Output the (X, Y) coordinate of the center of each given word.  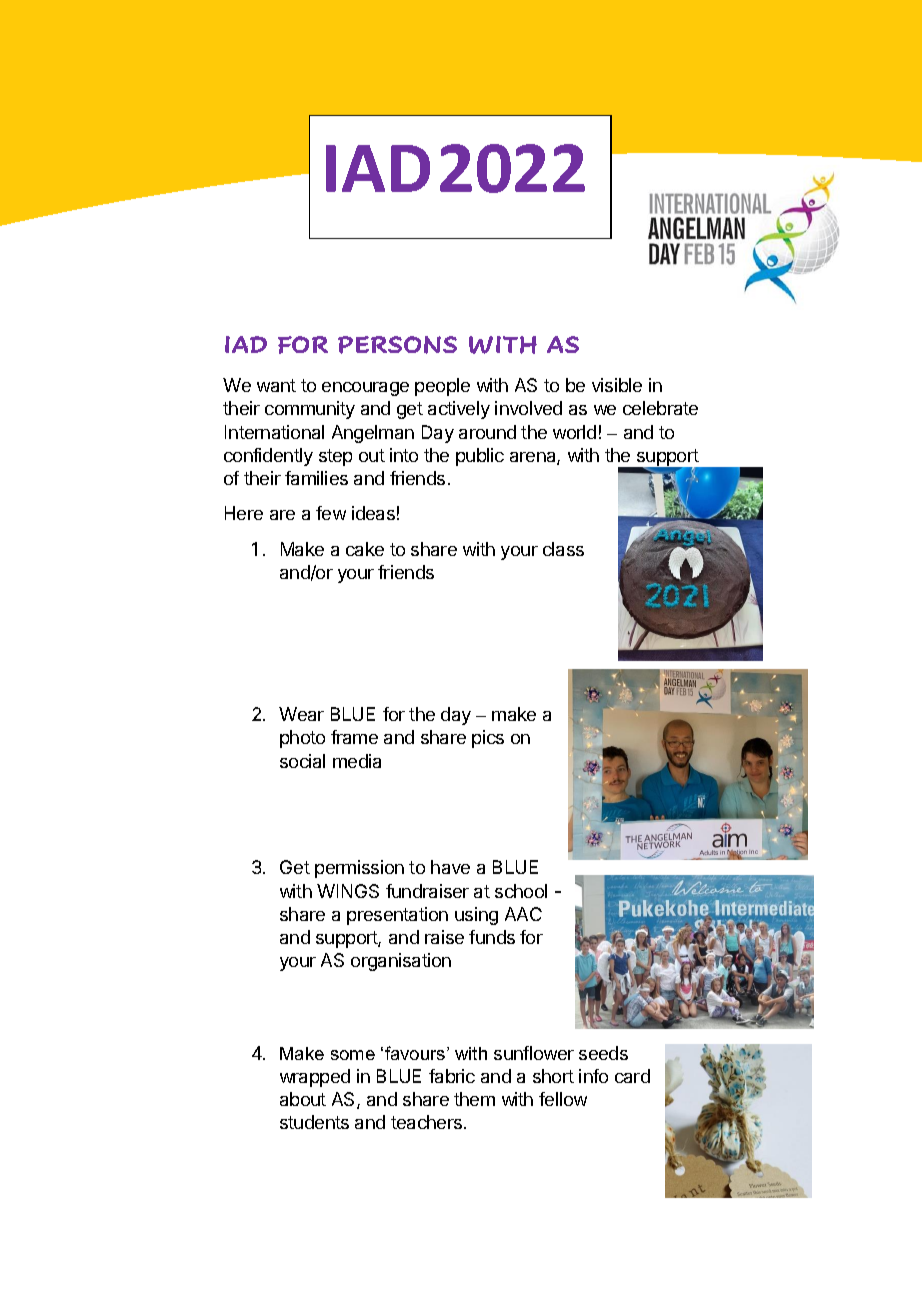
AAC (523, 914)
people (442, 387)
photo (302, 739)
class (563, 549)
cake (365, 549)
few (331, 513)
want (276, 385)
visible (617, 385)
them (474, 1099)
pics (488, 739)
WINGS (348, 891)
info (593, 1076)
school (521, 891)
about (303, 1099)
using (476, 916)
